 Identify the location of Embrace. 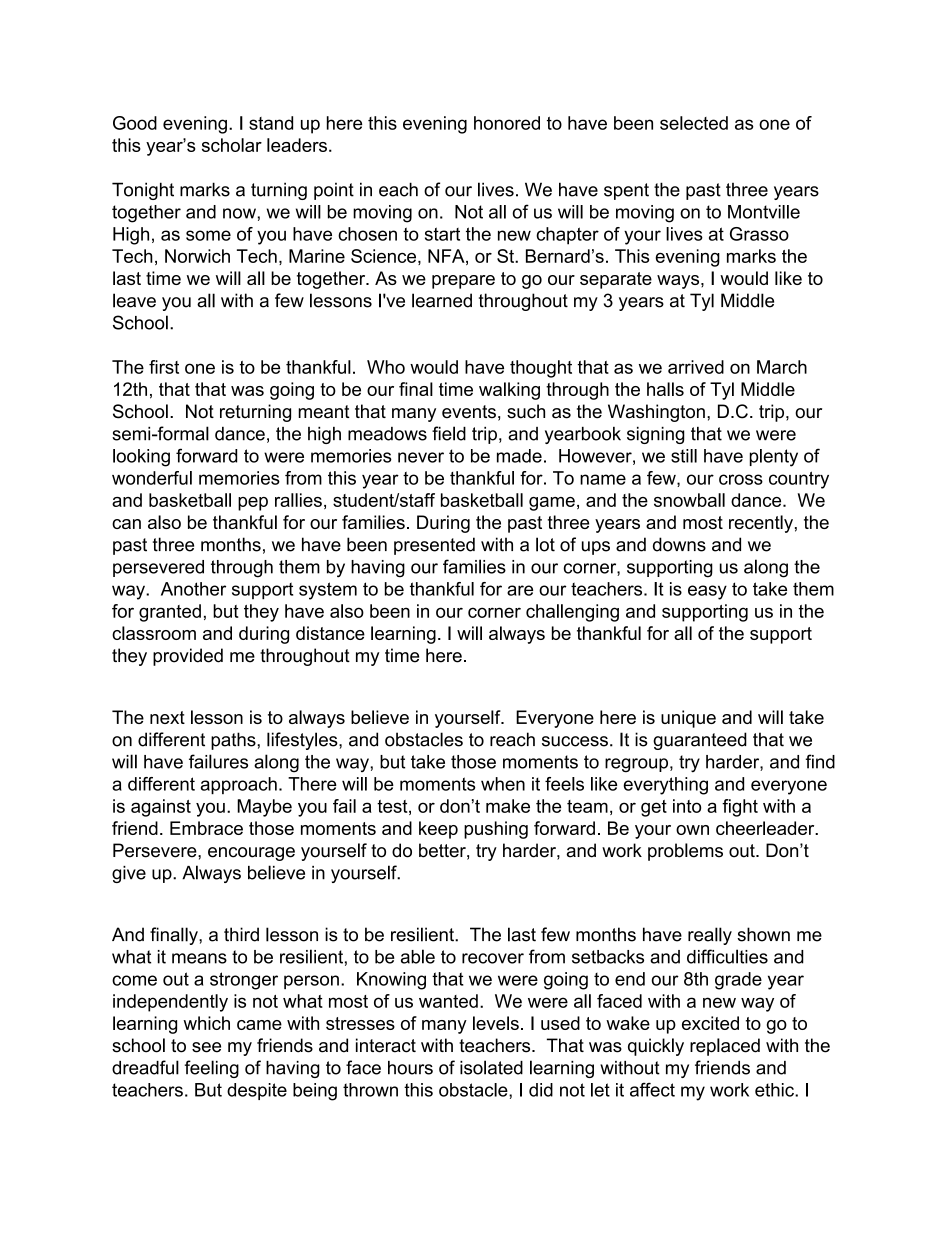
(206, 828).
